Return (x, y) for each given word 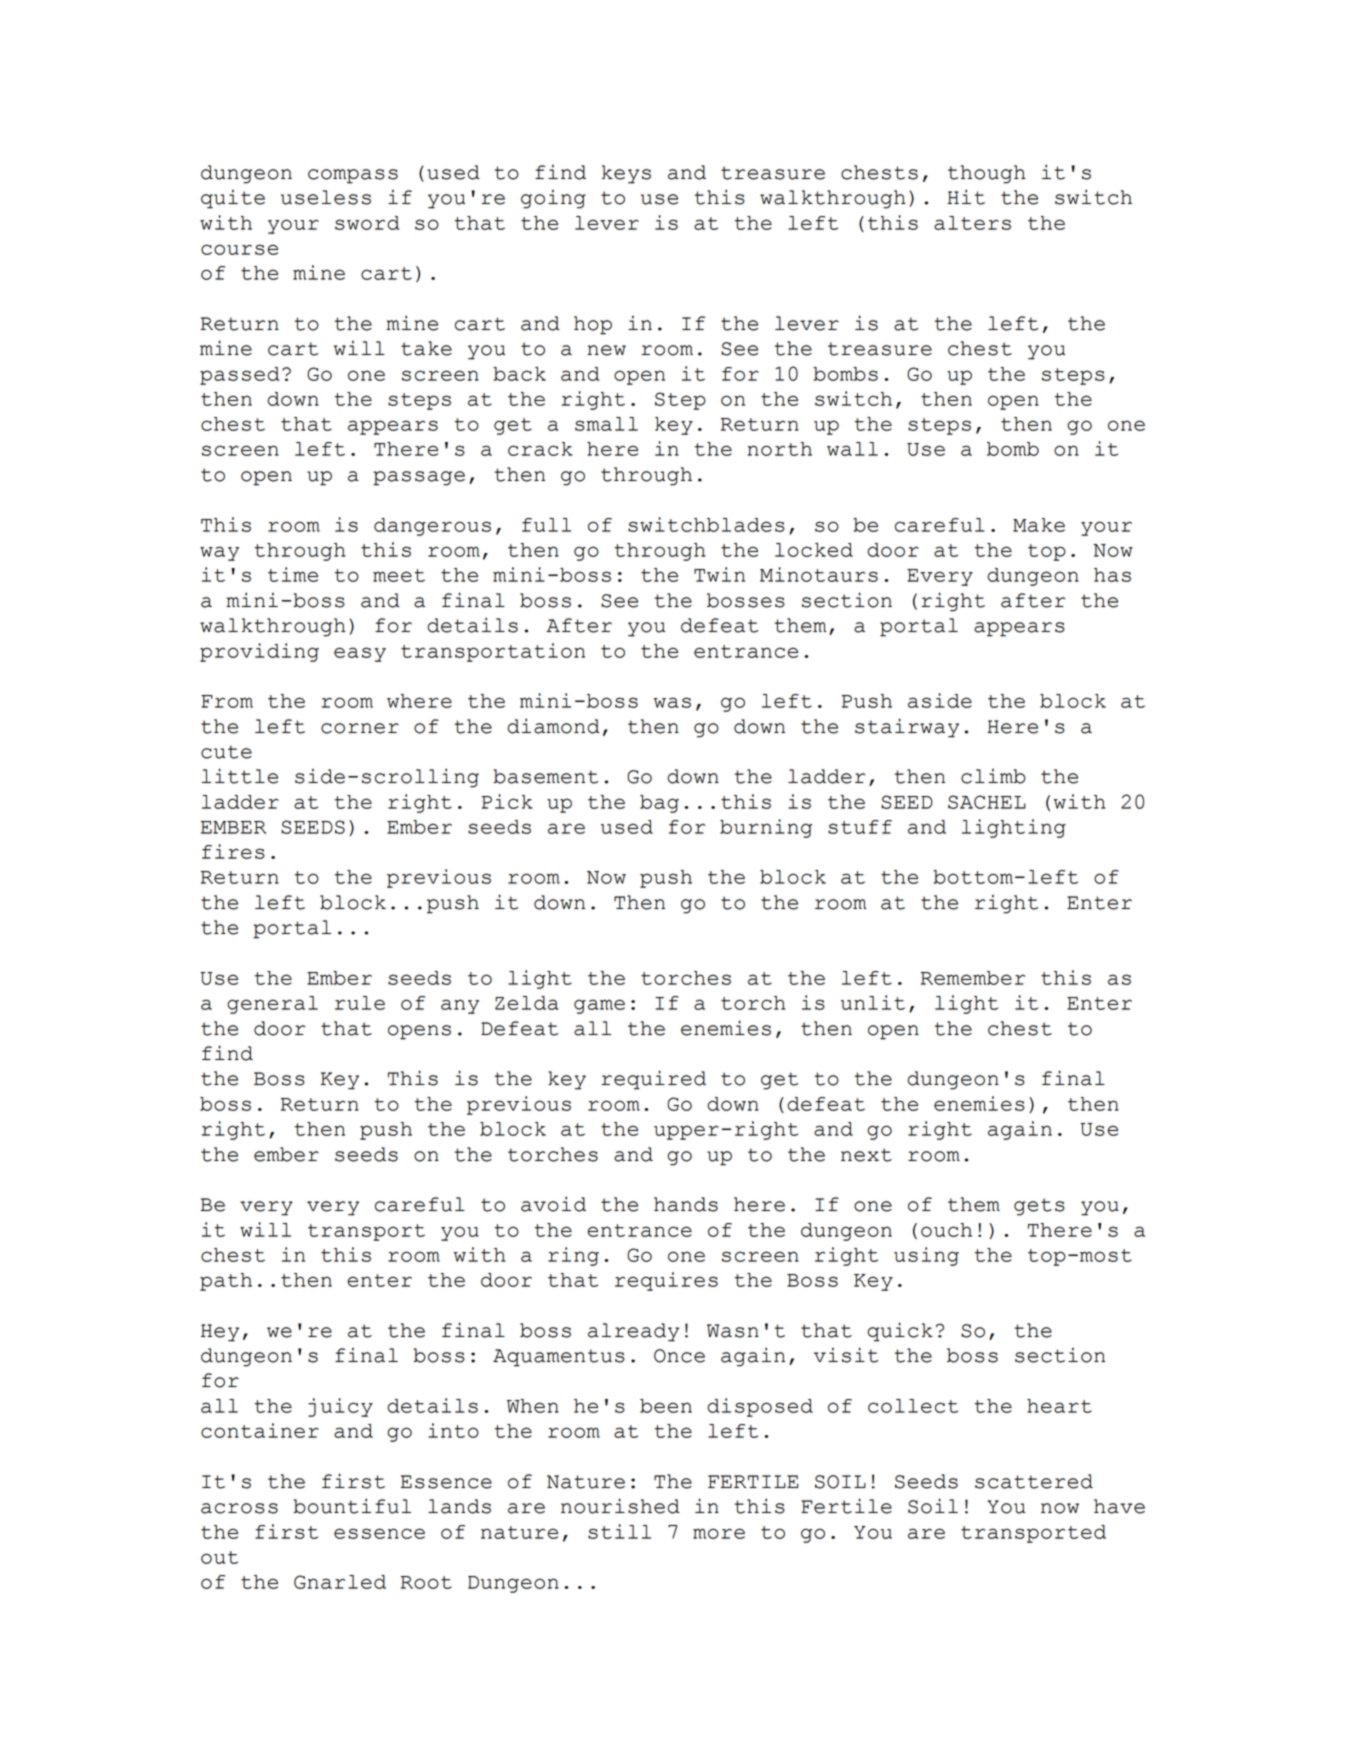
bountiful (352, 1506)
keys (626, 174)
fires (233, 851)
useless (326, 197)
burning (766, 828)
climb (993, 776)
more (719, 1533)
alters (972, 223)
